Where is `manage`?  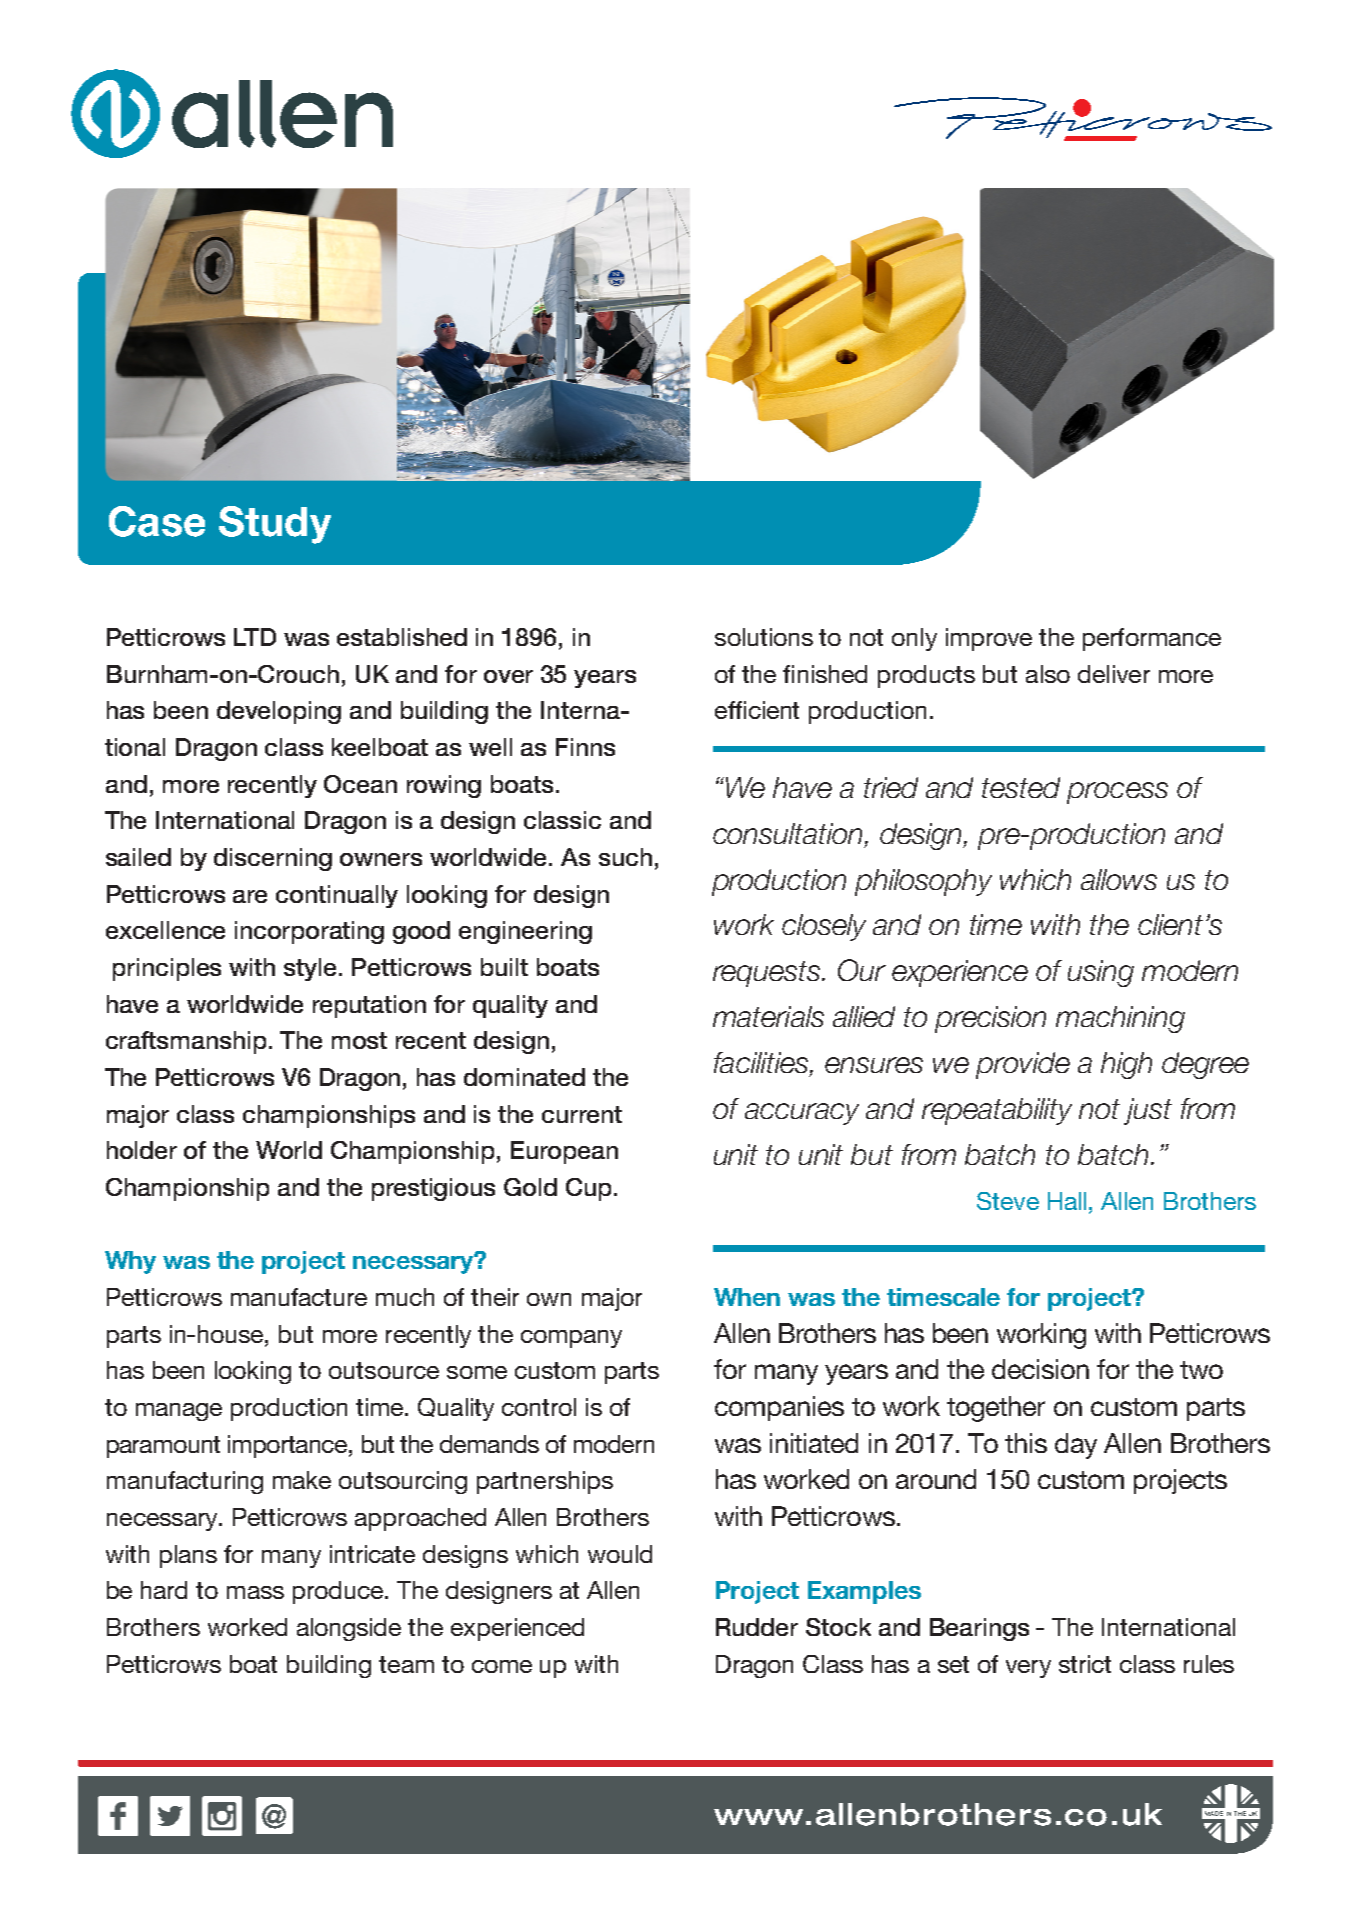
manage is located at coordinates (179, 1412).
